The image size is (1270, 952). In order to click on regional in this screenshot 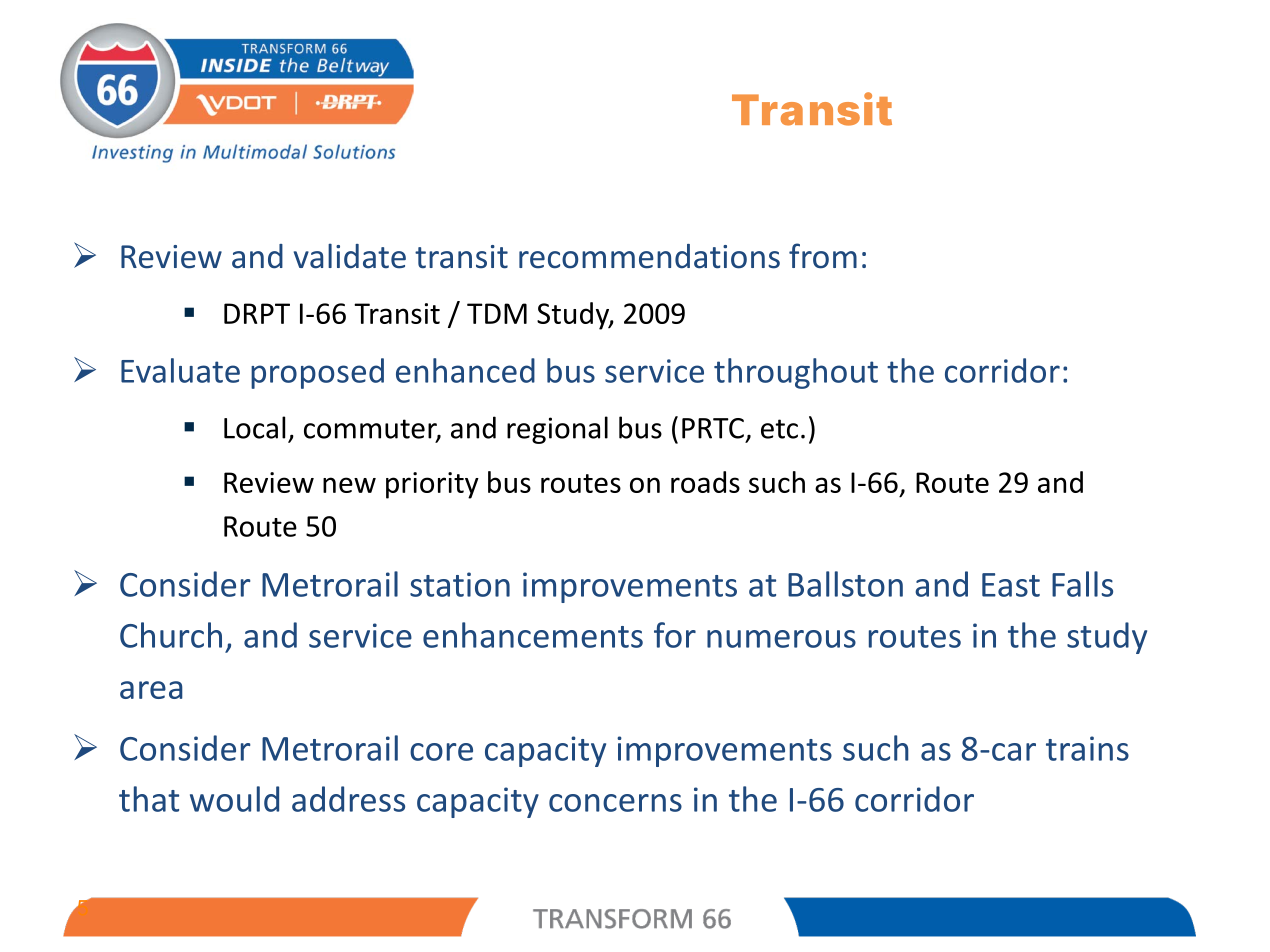, I will do `click(557, 430)`.
